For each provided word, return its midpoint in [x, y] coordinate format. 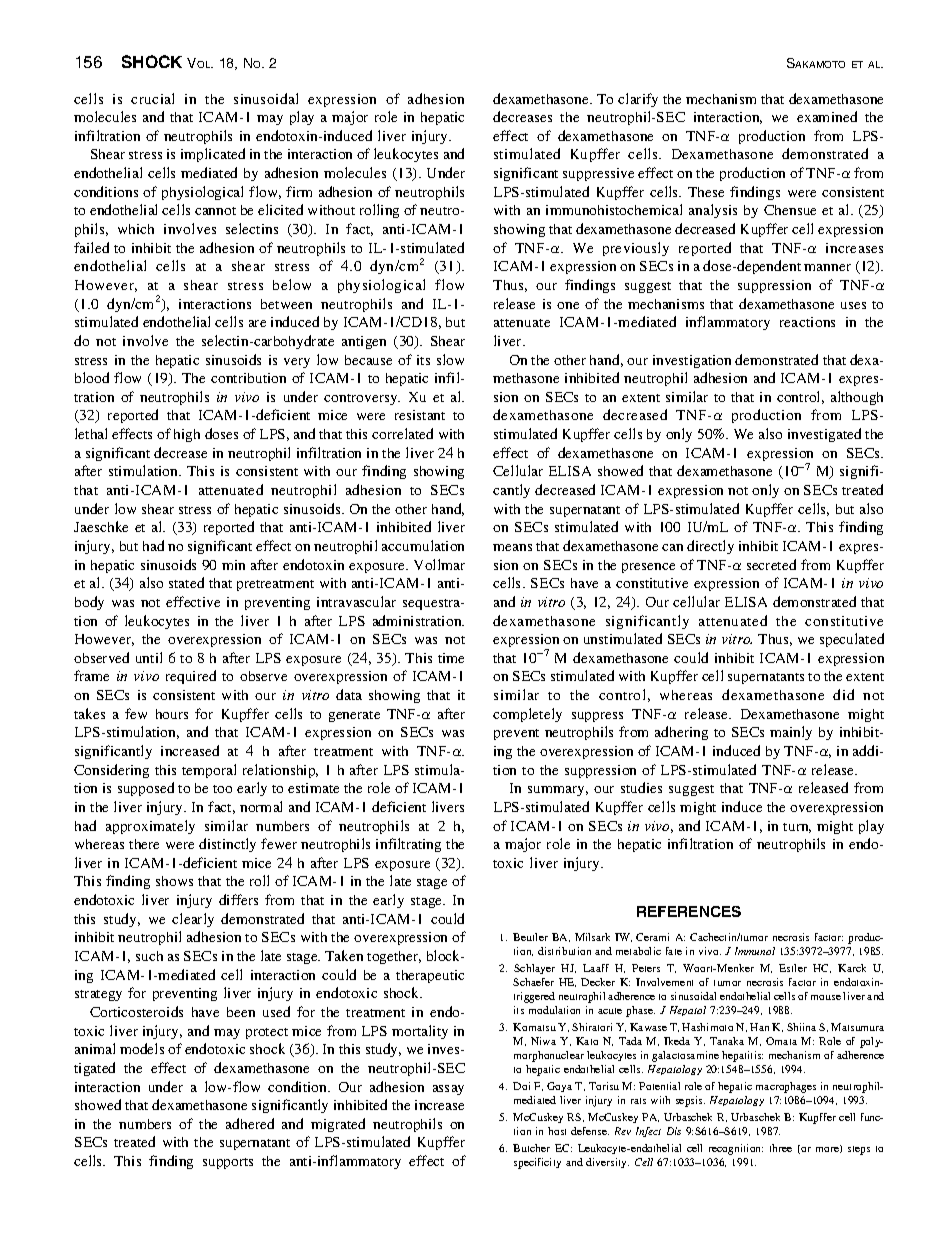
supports [228, 1163]
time [451, 658]
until [149, 657]
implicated [213, 155]
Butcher [531, 1148]
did [843, 694]
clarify [638, 100]
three [781, 1148]
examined [827, 116]
